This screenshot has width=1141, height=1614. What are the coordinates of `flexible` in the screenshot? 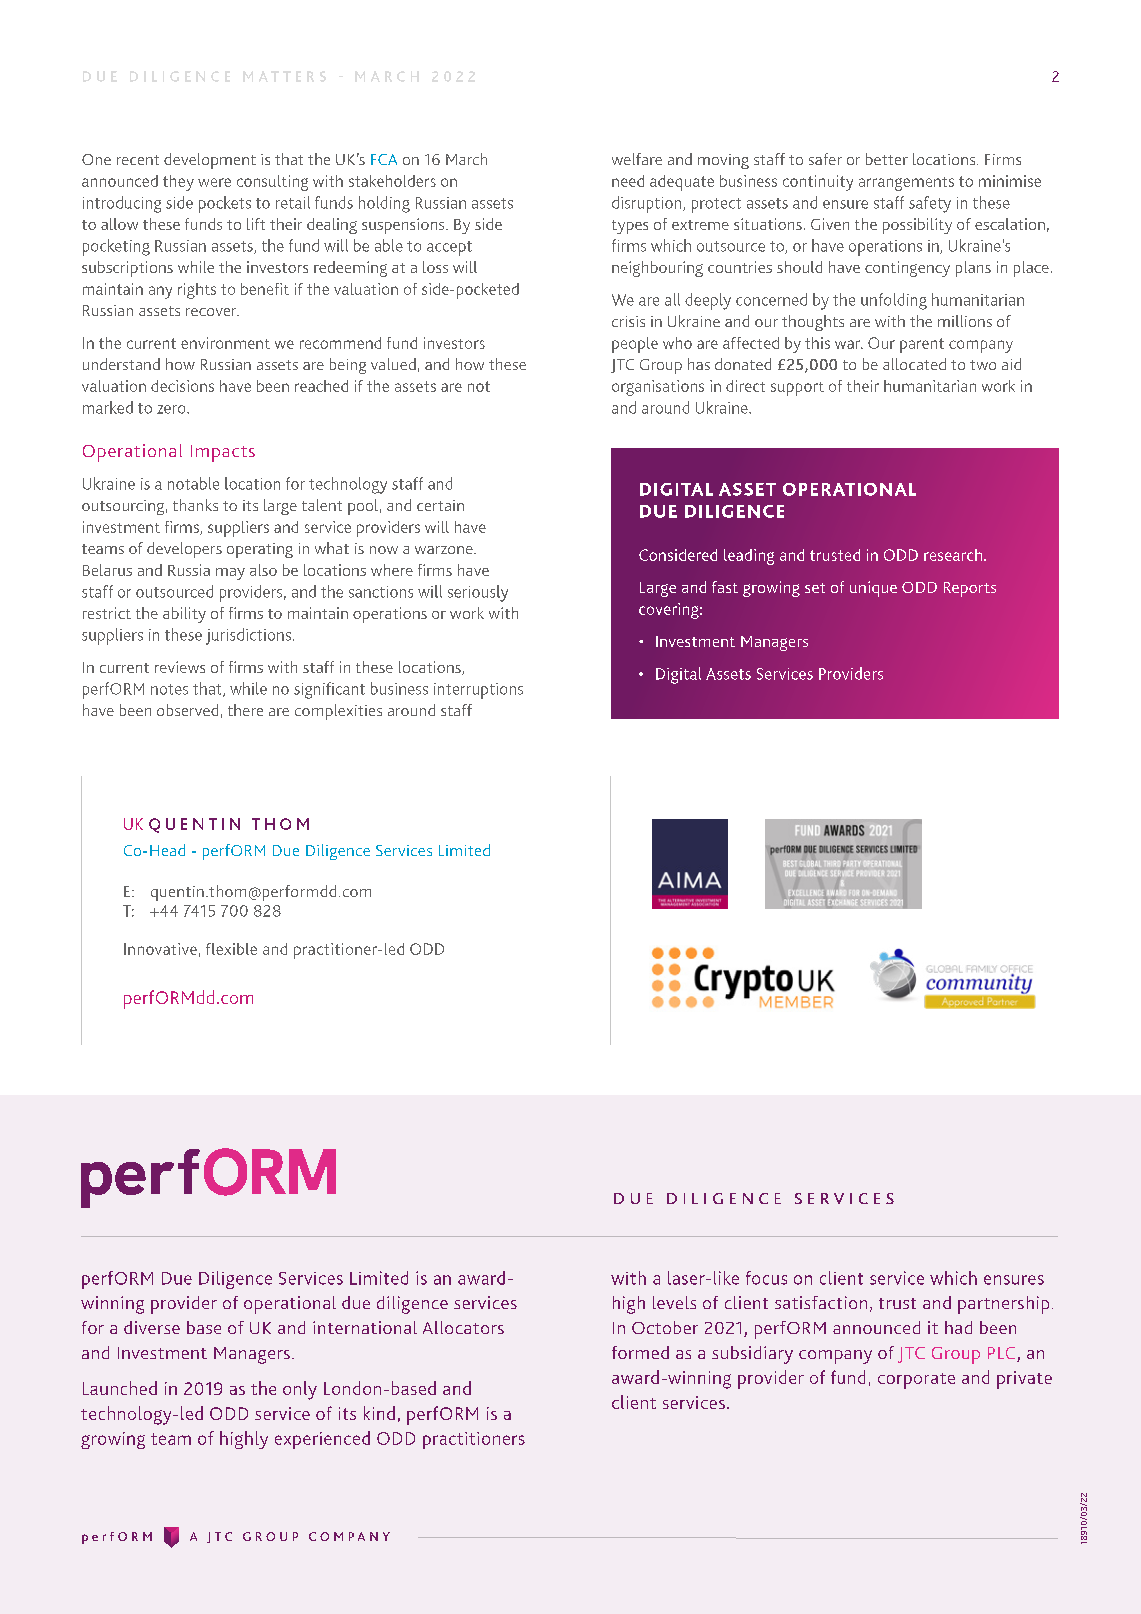 It's located at (231, 949).
